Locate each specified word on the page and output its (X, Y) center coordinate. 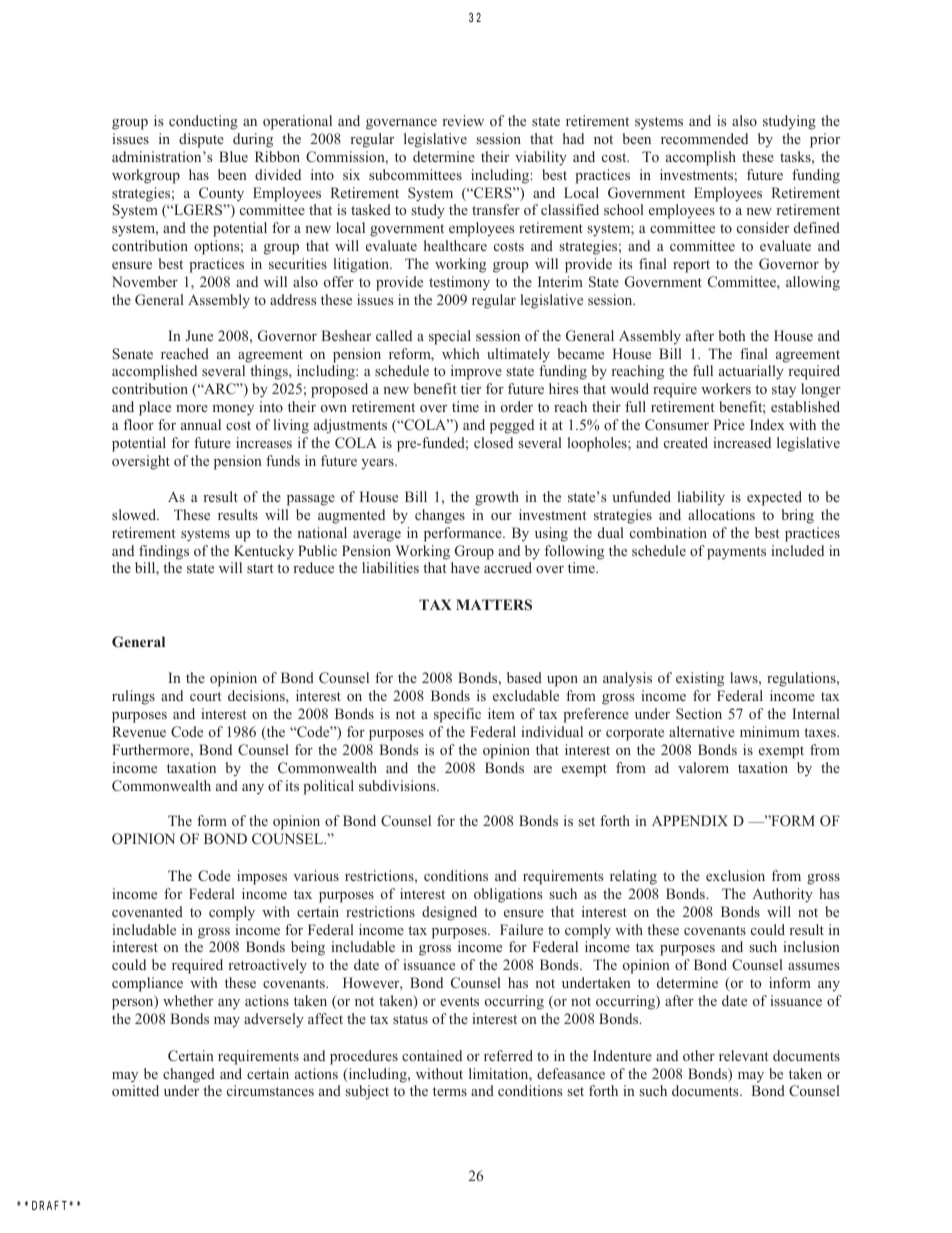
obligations (508, 895)
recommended (704, 138)
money (233, 410)
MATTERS (494, 604)
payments (736, 553)
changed (189, 1075)
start (260, 568)
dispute (201, 140)
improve (476, 372)
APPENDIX (690, 820)
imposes (262, 877)
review (463, 120)
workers (726, 388)
